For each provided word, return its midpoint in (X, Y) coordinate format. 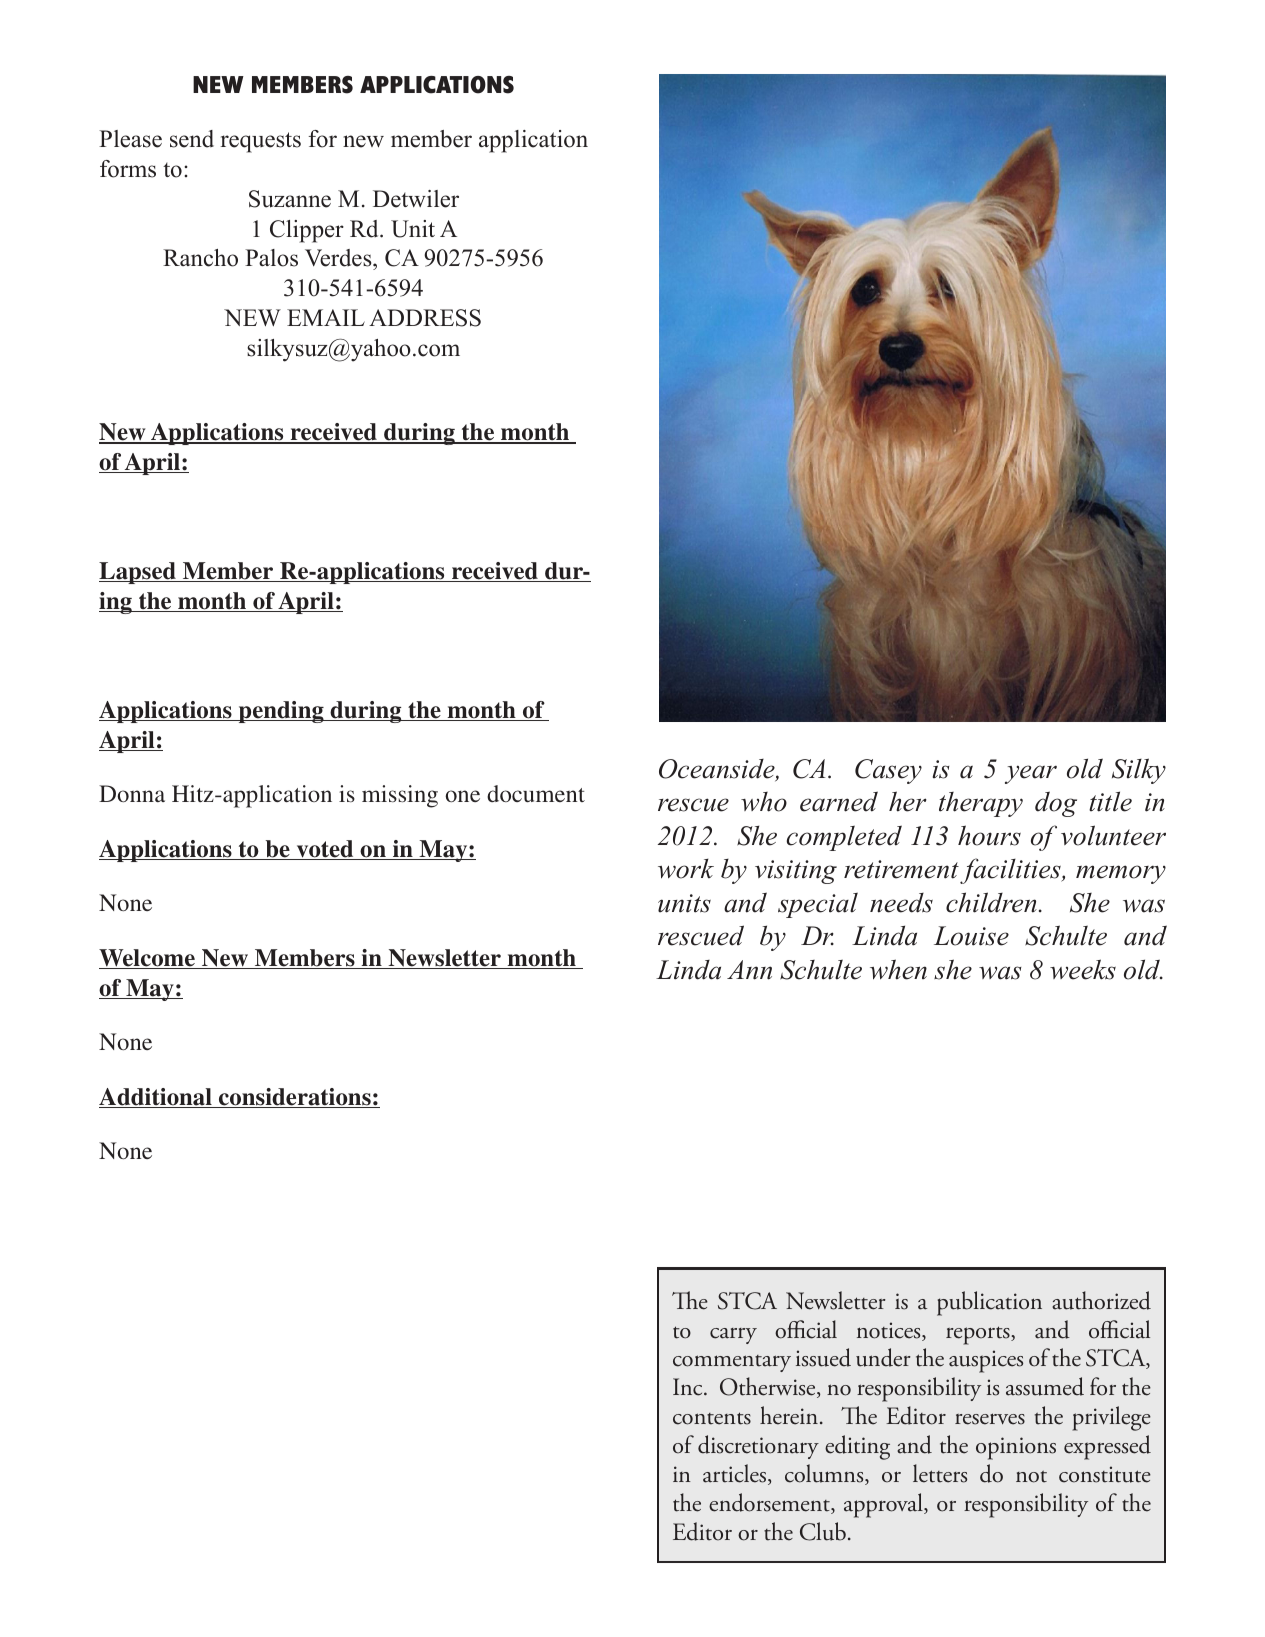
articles (736, 1474)
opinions (1016, 1448)
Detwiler (416, 199)
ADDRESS (425, 318)
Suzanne (290, 199)
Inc (689, 1387)
